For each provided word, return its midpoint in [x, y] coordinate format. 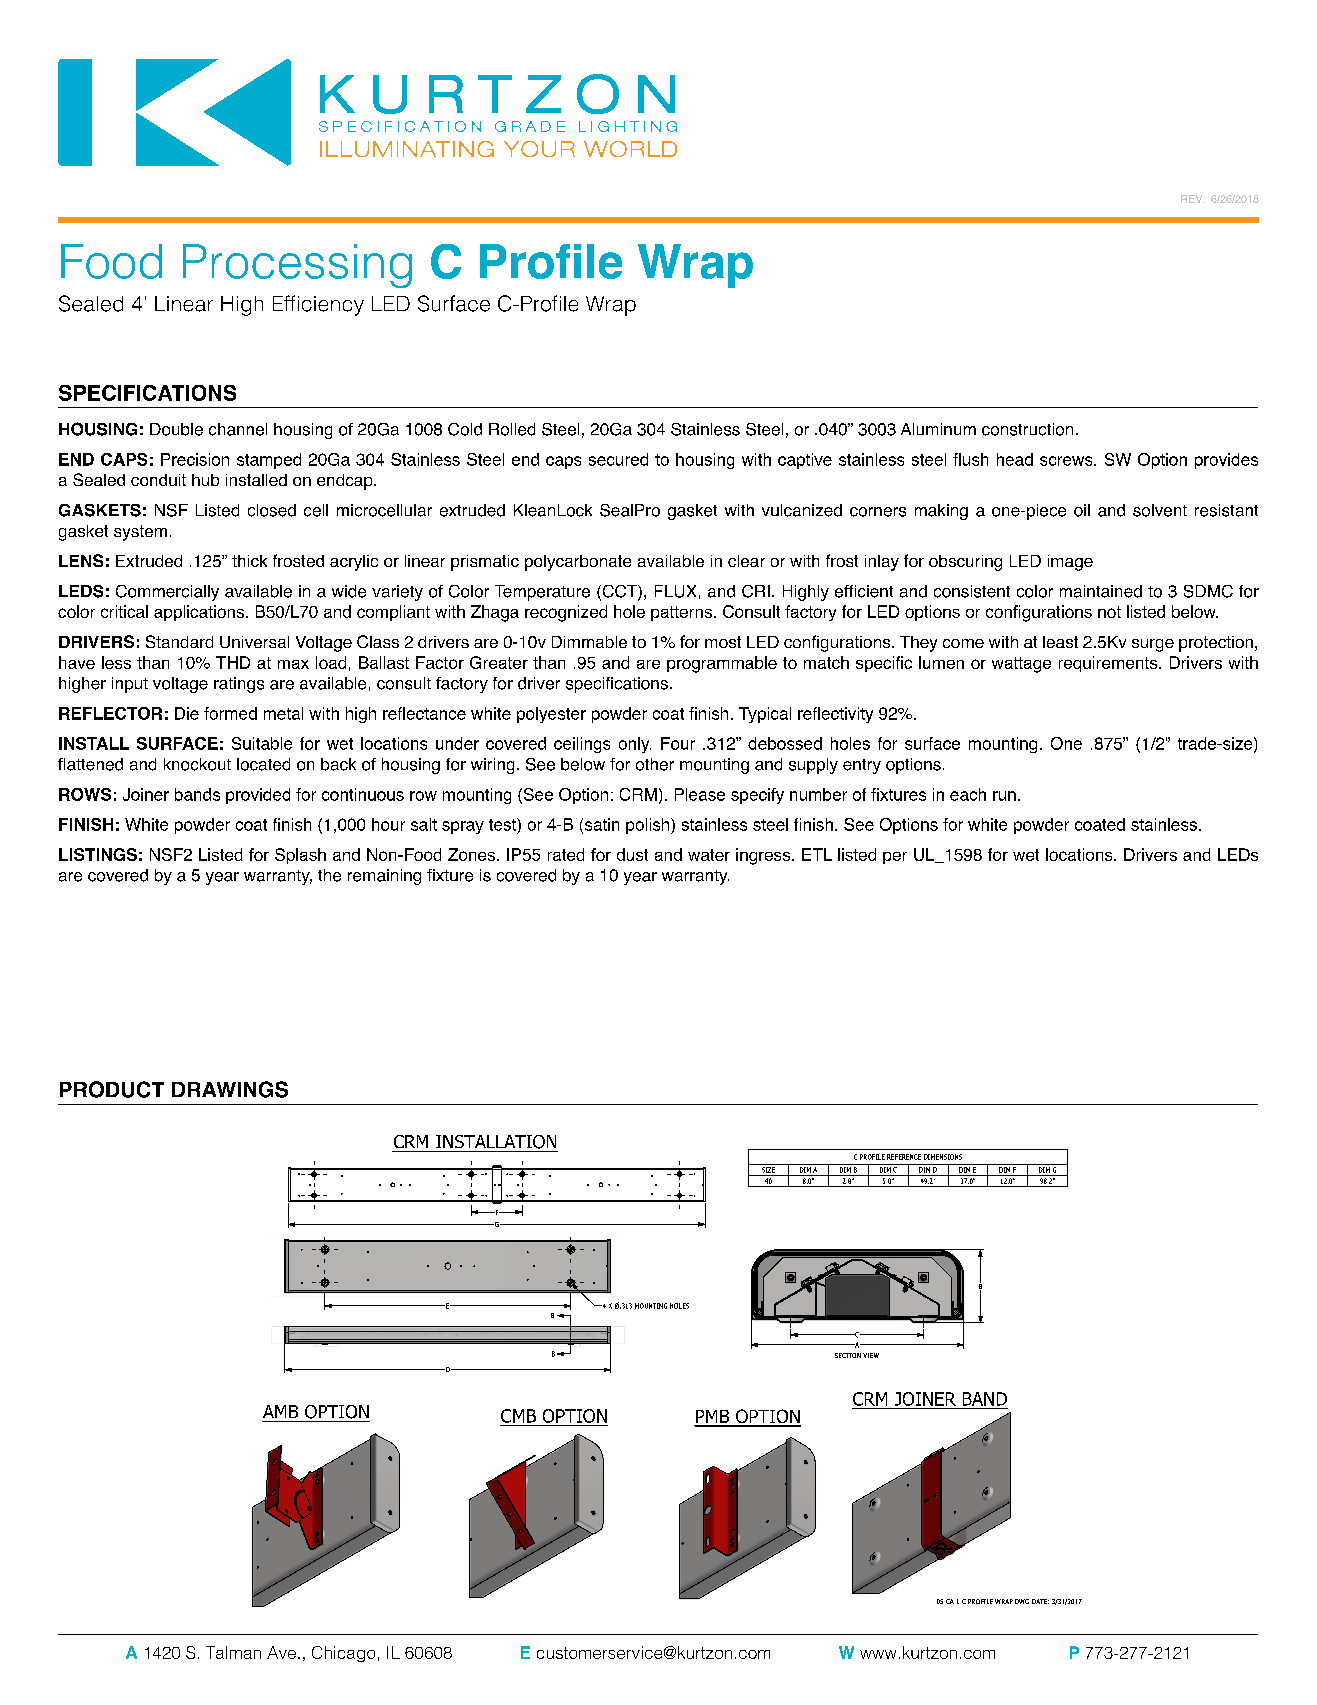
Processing [297, 266]
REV [1192, 199]
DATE [1040, 1601]
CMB [518, 1416]
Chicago [343, 1654]
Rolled [512, 429]
